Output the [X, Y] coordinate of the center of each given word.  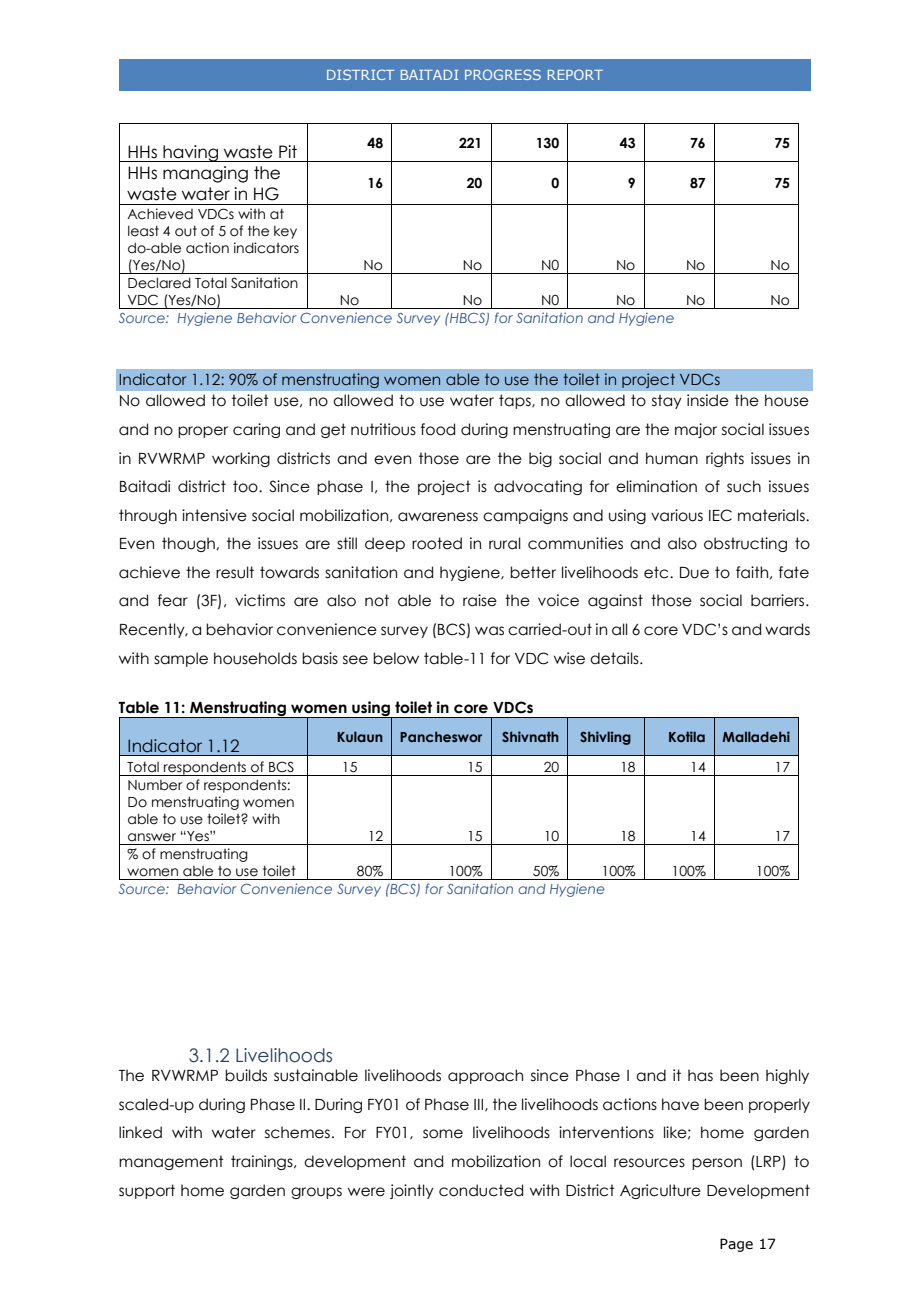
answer [152, 837]
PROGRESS [503, 74]
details [615, 658]
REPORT [575, 74]
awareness [438, 517]
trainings [263, 1162]
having [190, 153]
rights [725, 459]
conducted [481, 1190]
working [241, 459]
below [396, 658]
